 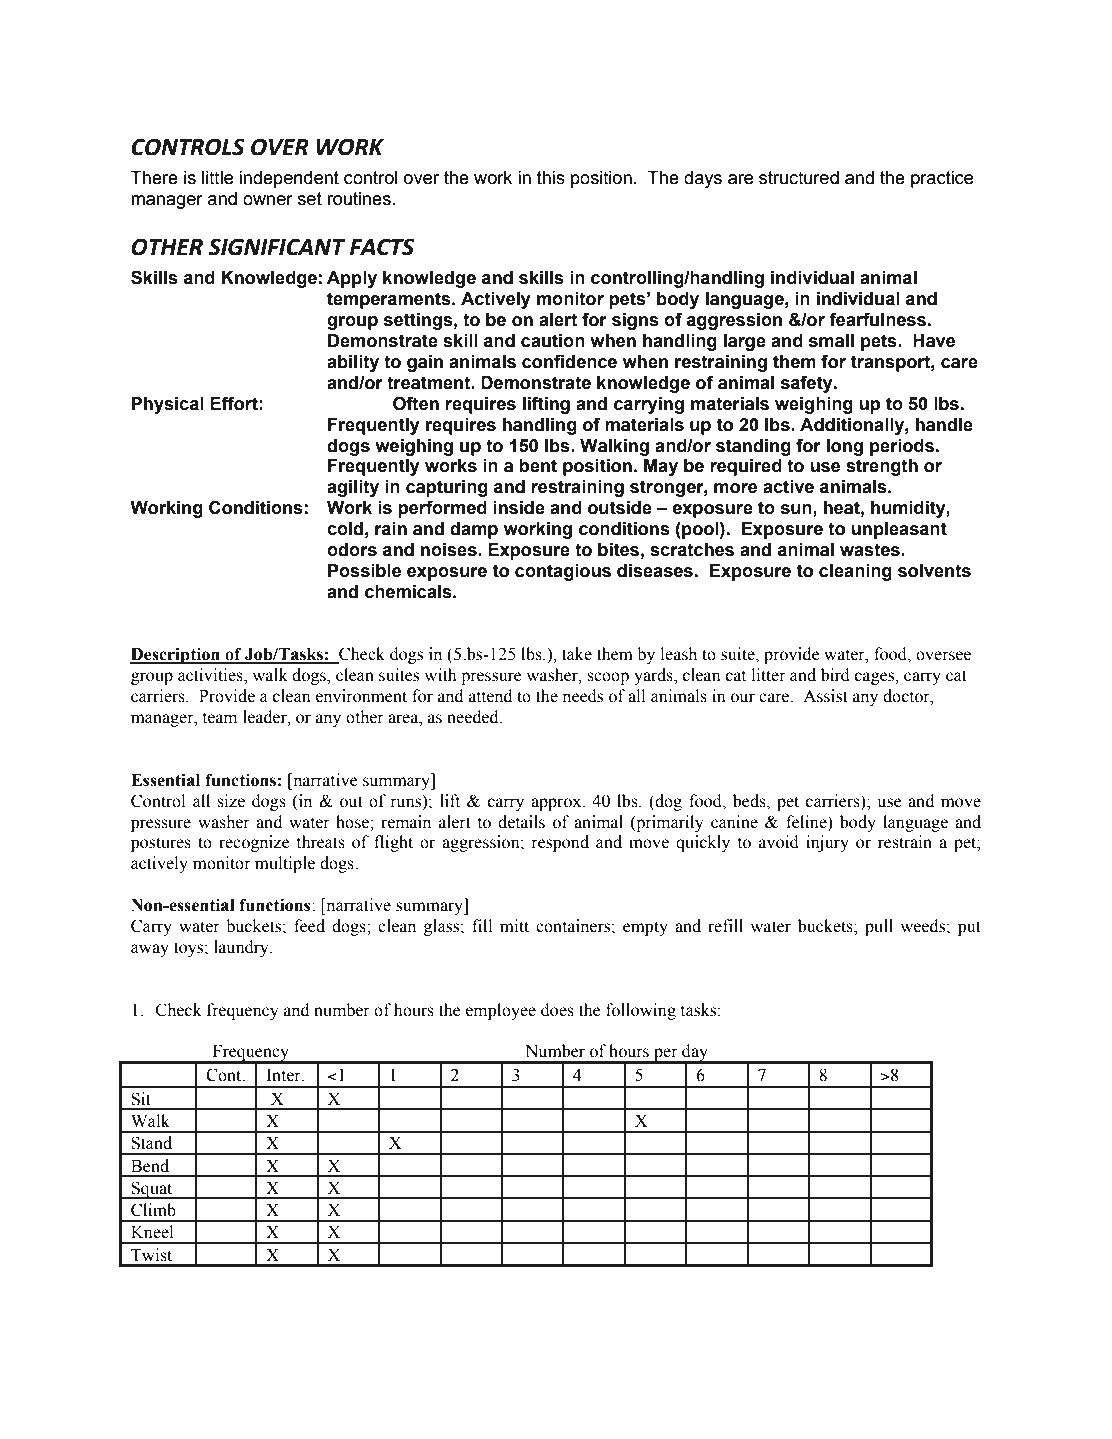 What do you see at coordinates (231, 801) in the page?
I see `size` at bounding box center [231, 801].
